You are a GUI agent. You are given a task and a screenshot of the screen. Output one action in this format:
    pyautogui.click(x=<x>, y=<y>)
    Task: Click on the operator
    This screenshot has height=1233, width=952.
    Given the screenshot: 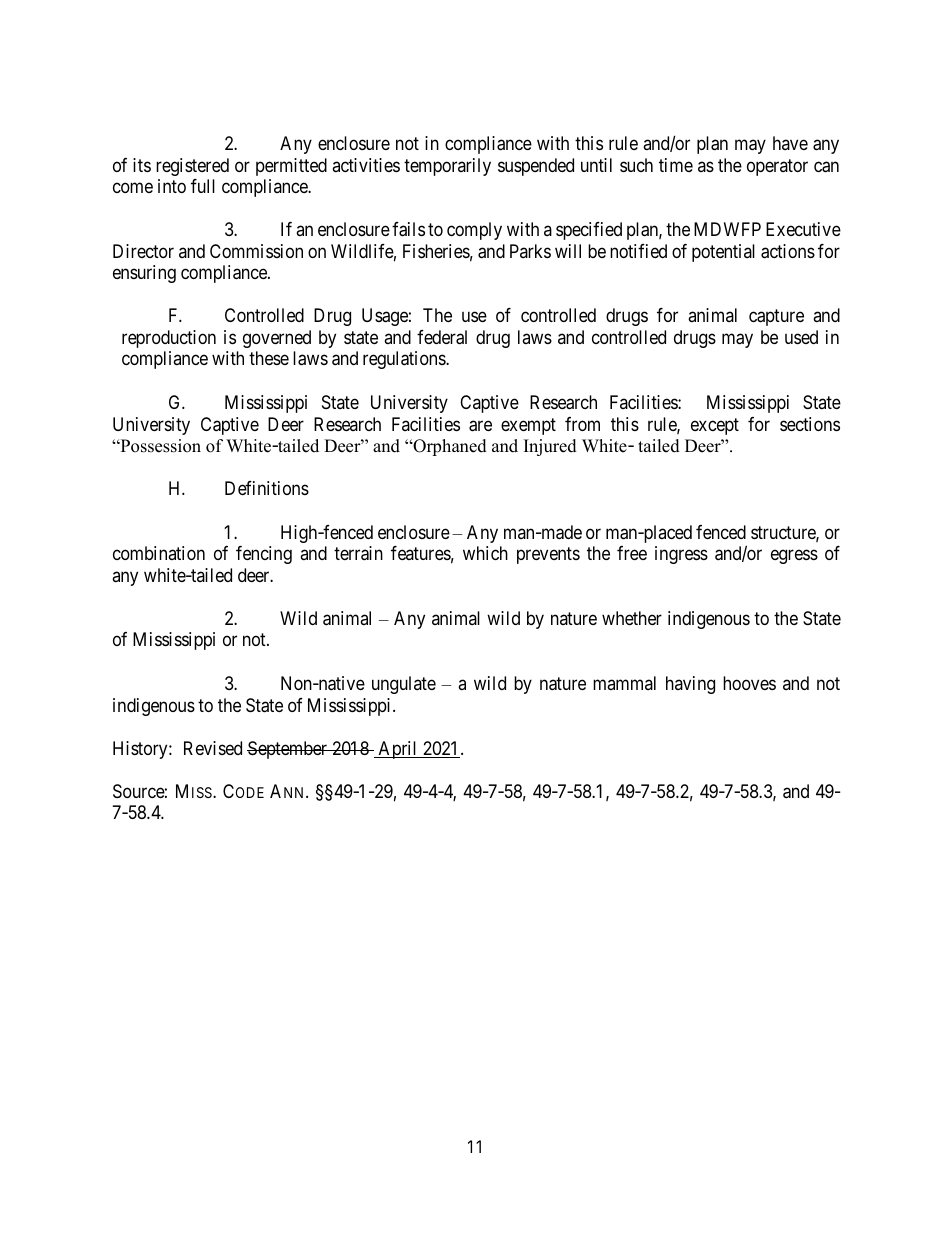 What is the action you would take?
    pyautogui.click(x=777, y=167)
